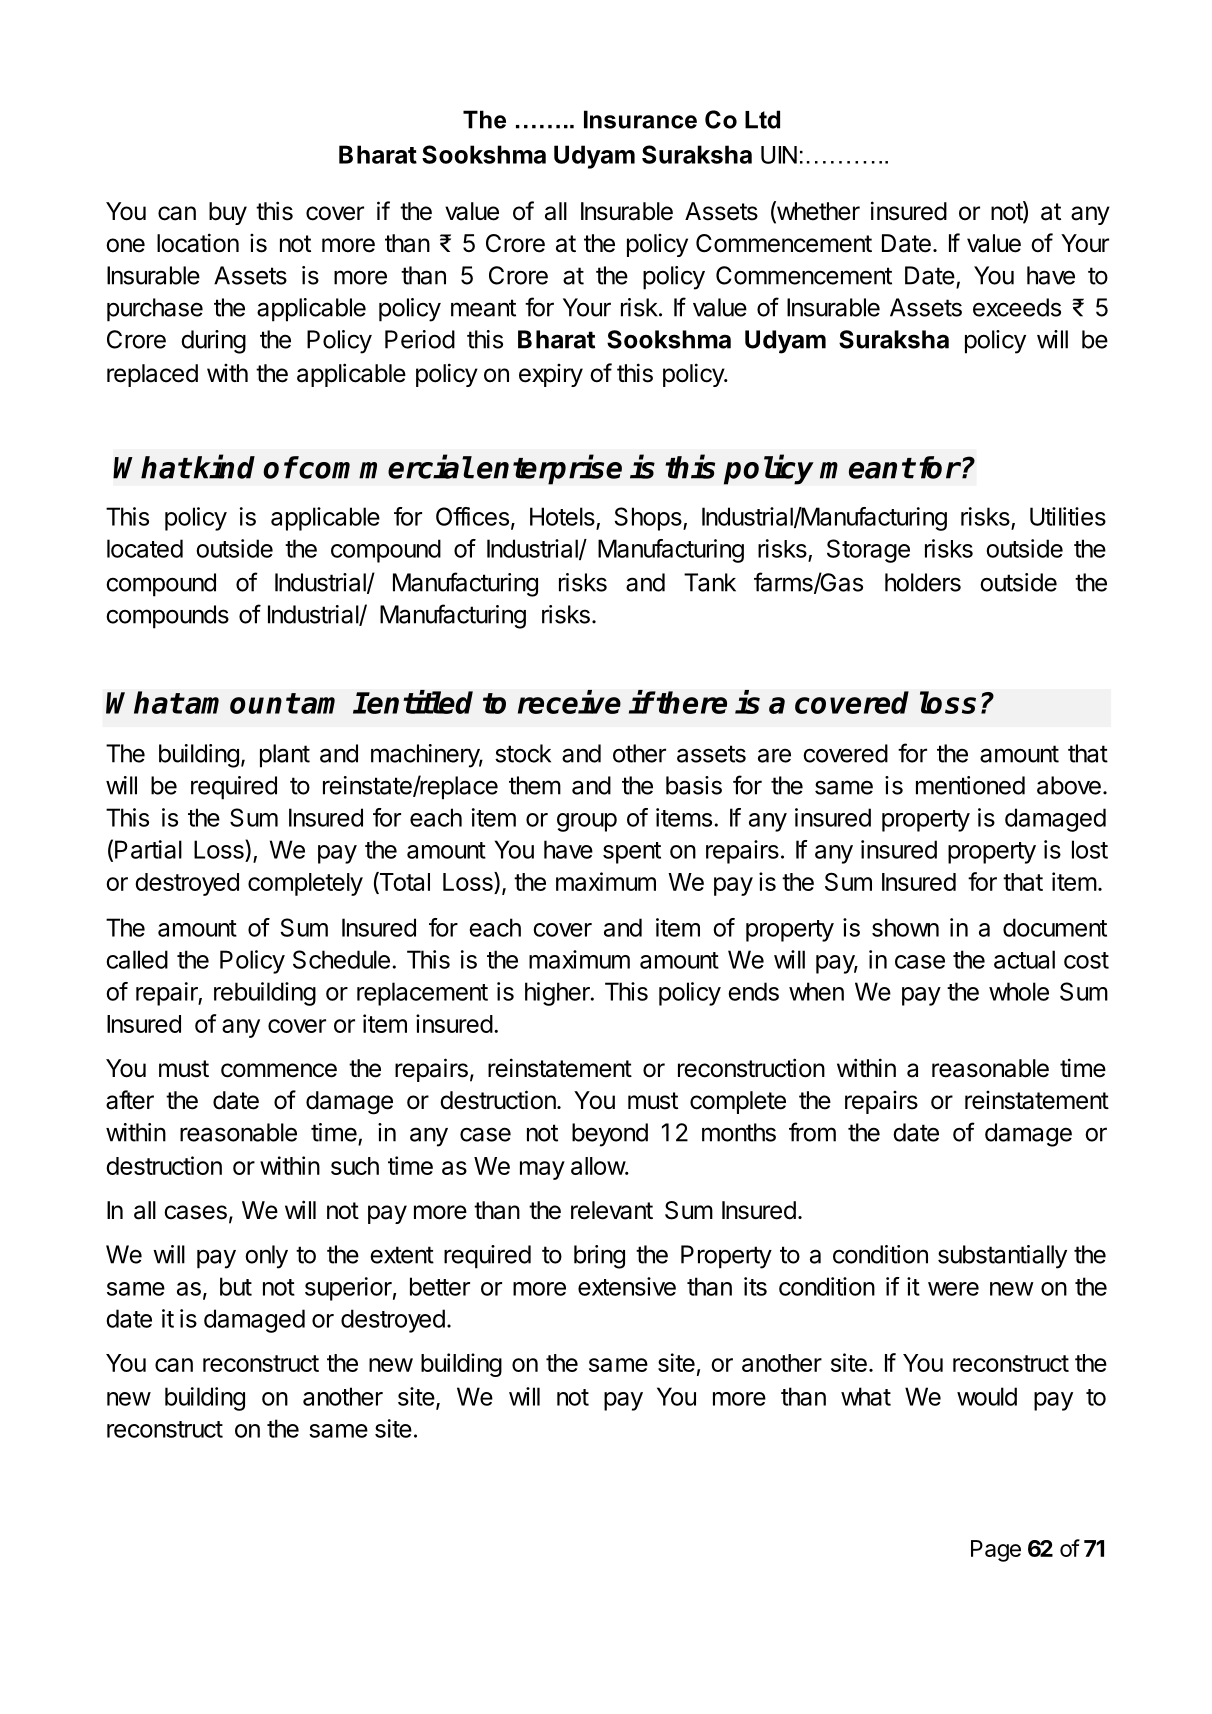 The image size is (1212, 1714). I want to click on Schedule, so click(341, 959).
